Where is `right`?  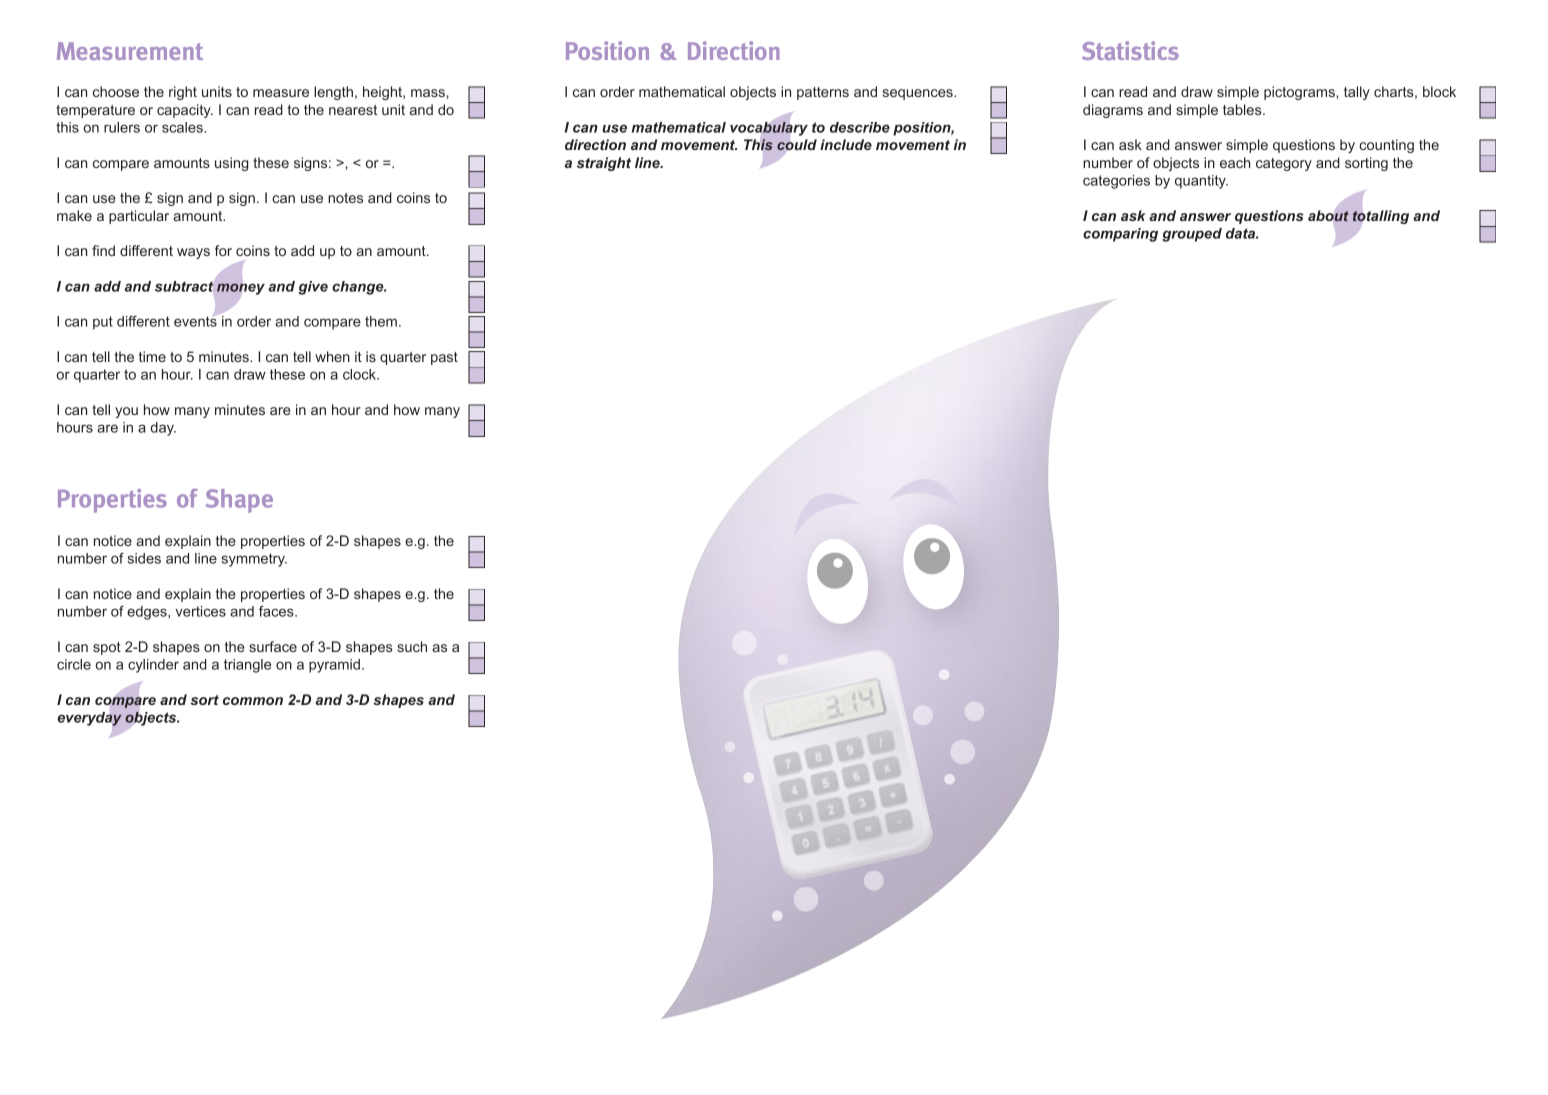 right is located at coordinates (183, 93).
